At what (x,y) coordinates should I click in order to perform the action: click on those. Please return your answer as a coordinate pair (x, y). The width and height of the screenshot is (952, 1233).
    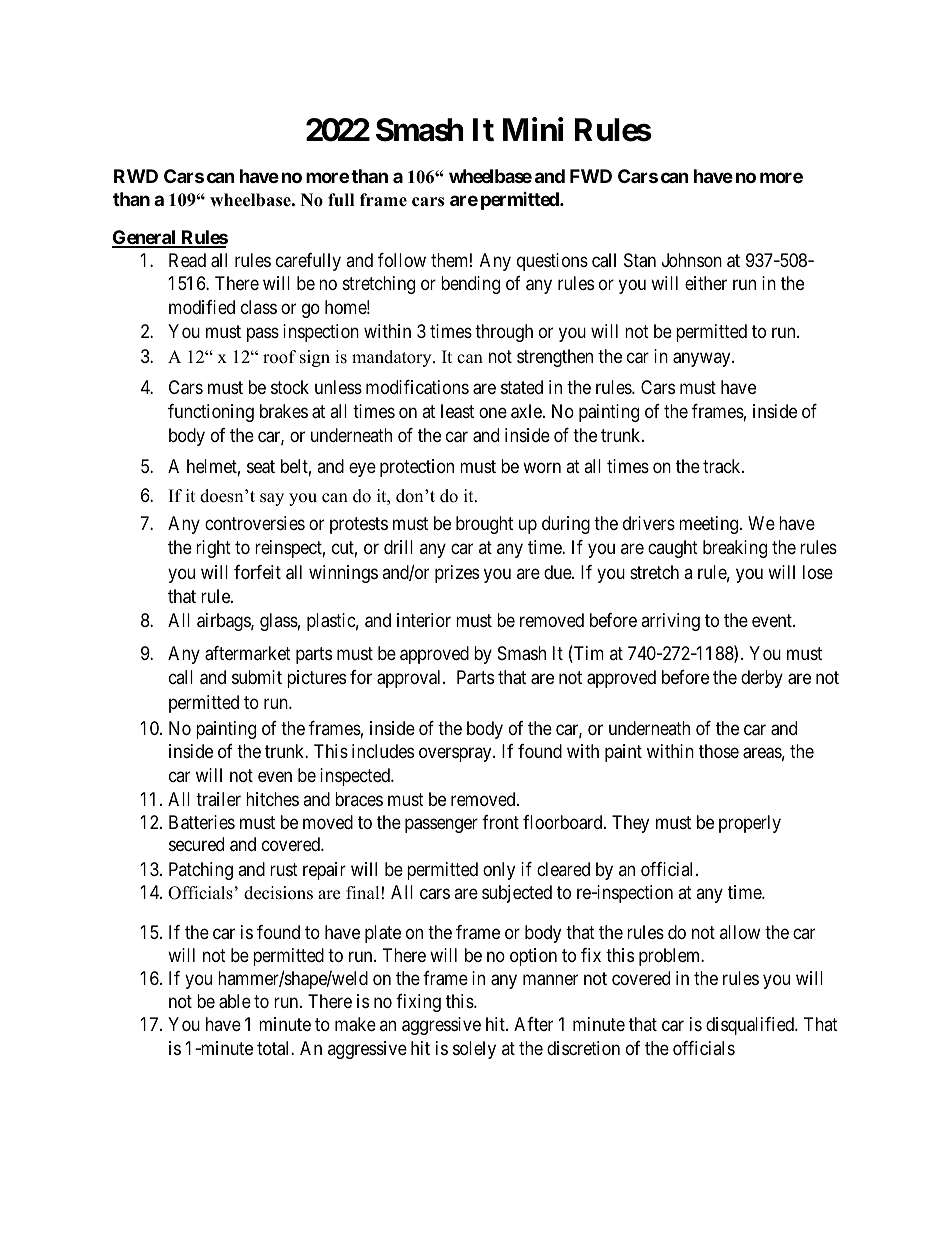
    Looking at the image, I should click on (719, 751).
